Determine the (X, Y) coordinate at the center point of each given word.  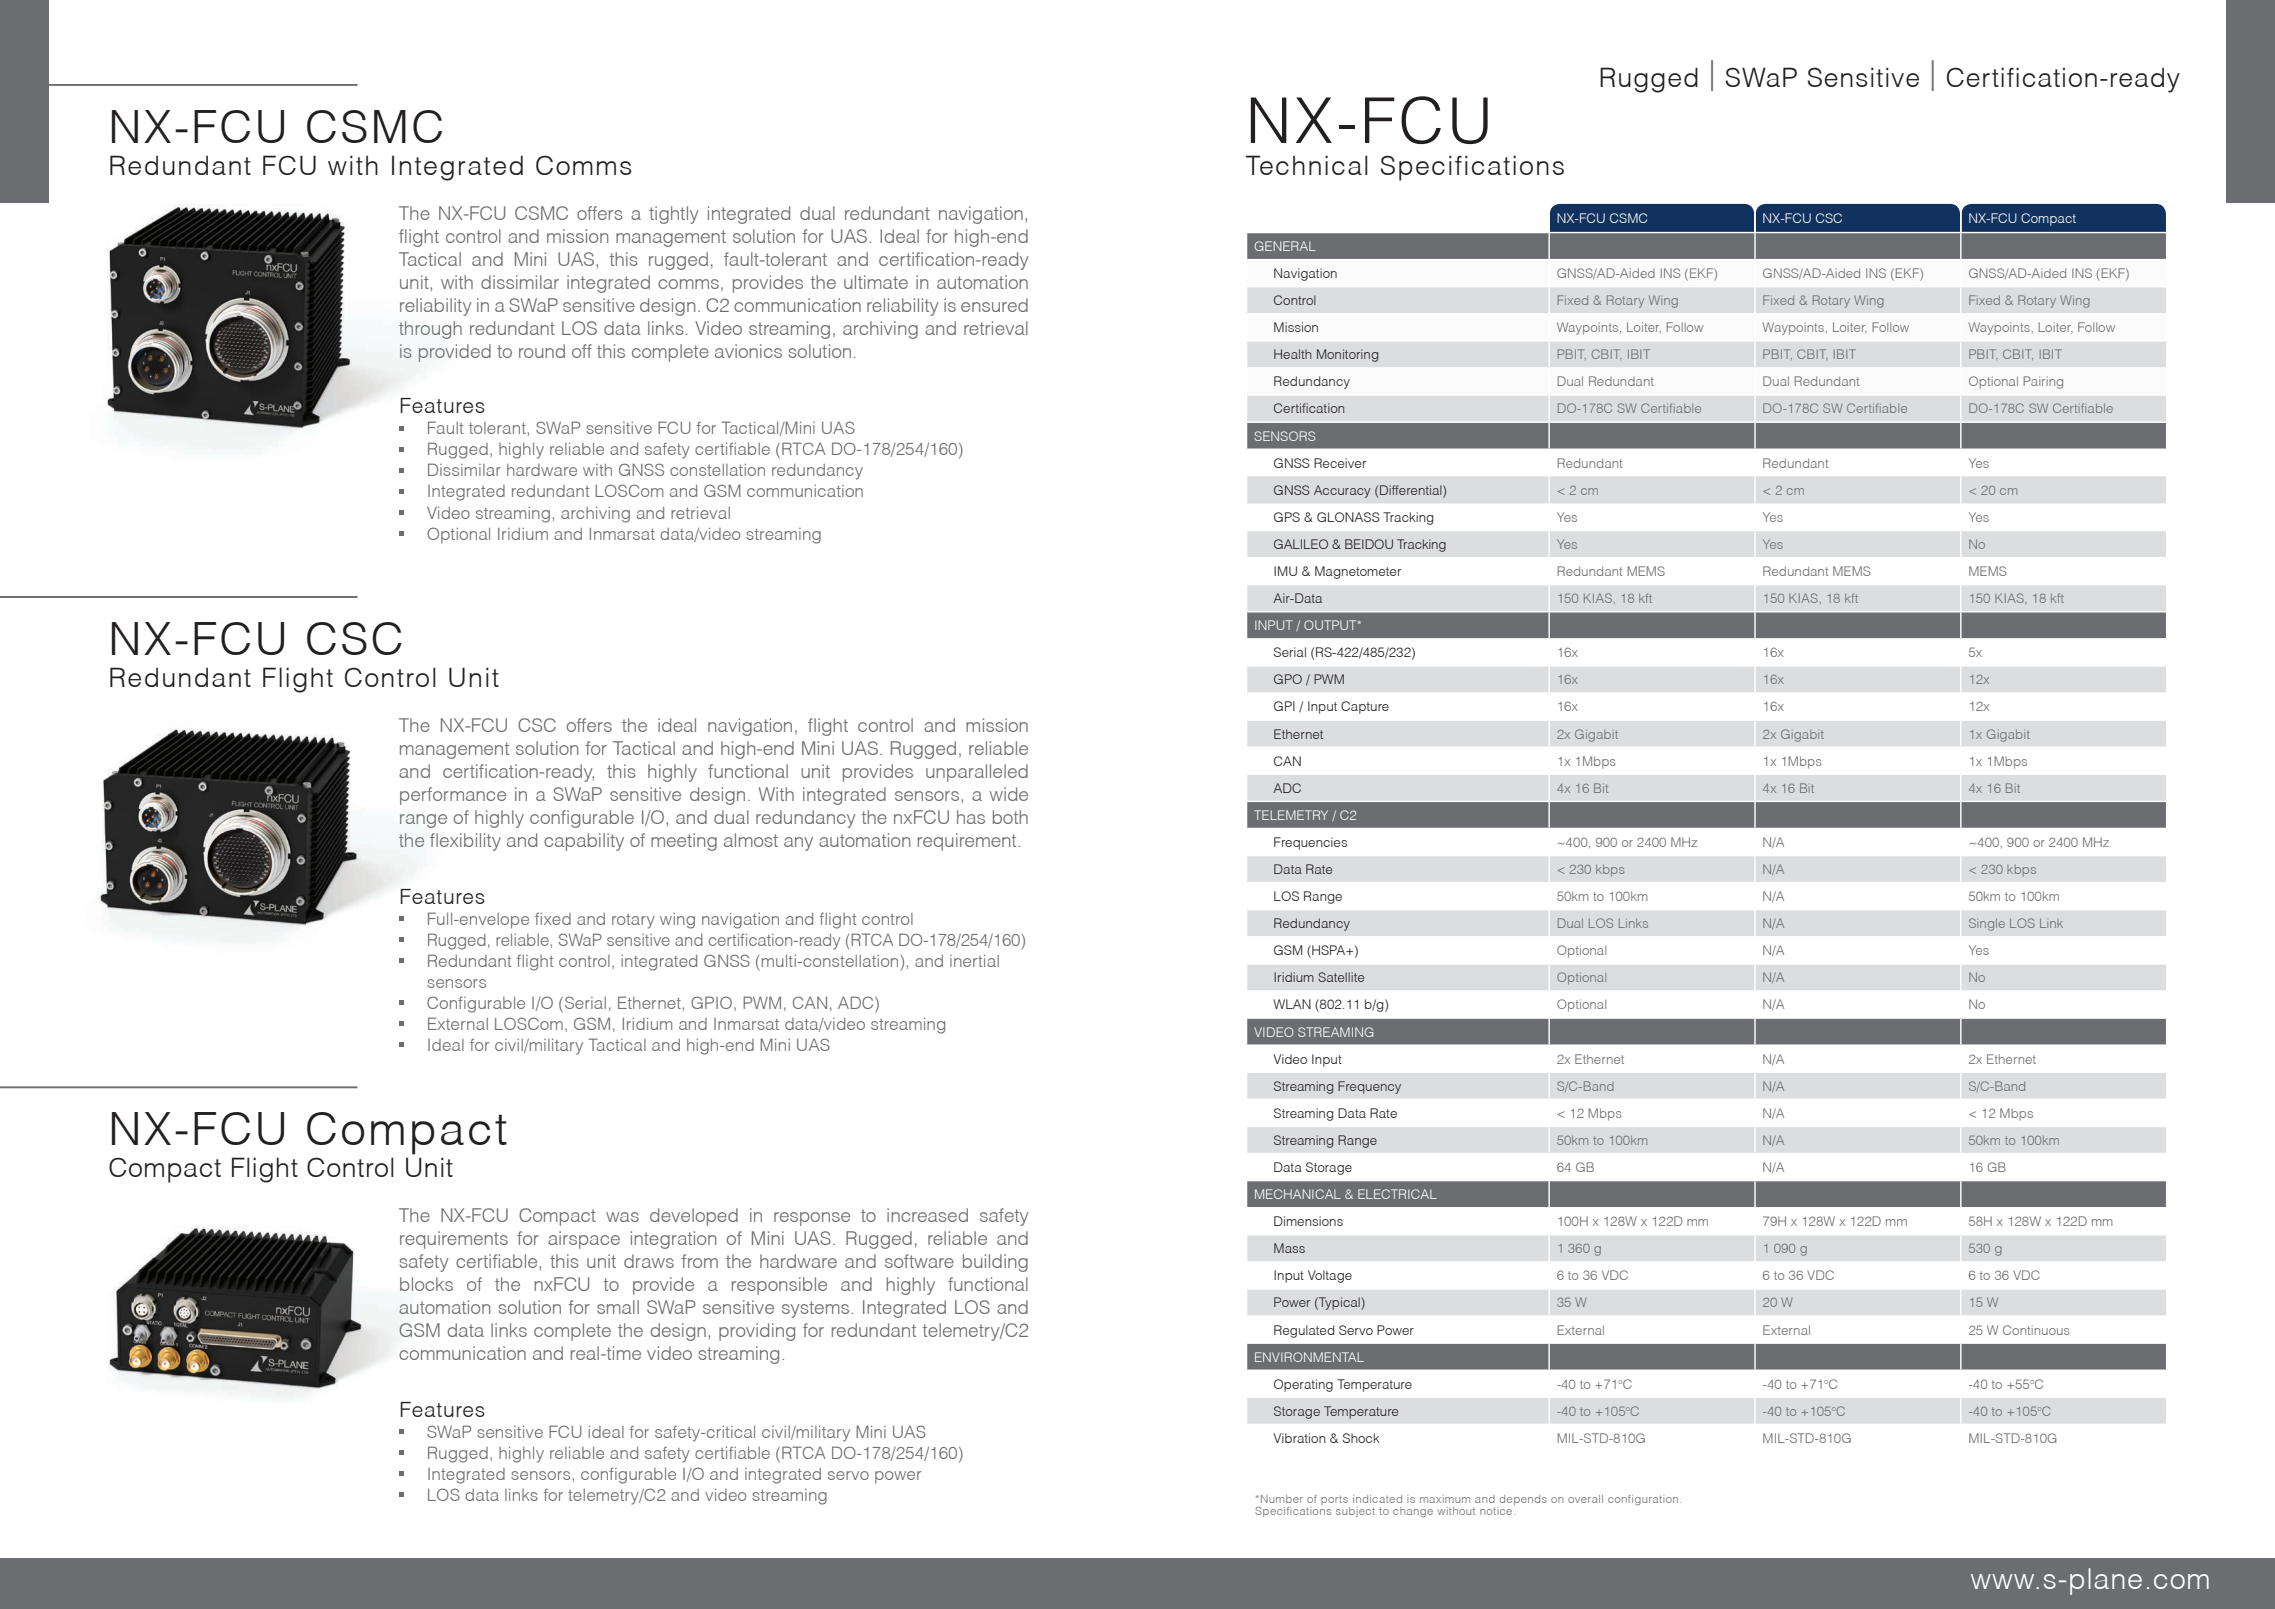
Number (1282, 1499)
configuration (1643, 1500)
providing (757, 1332)
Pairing (2043, 382)
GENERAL (1285, 246)
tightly (674, 215)
